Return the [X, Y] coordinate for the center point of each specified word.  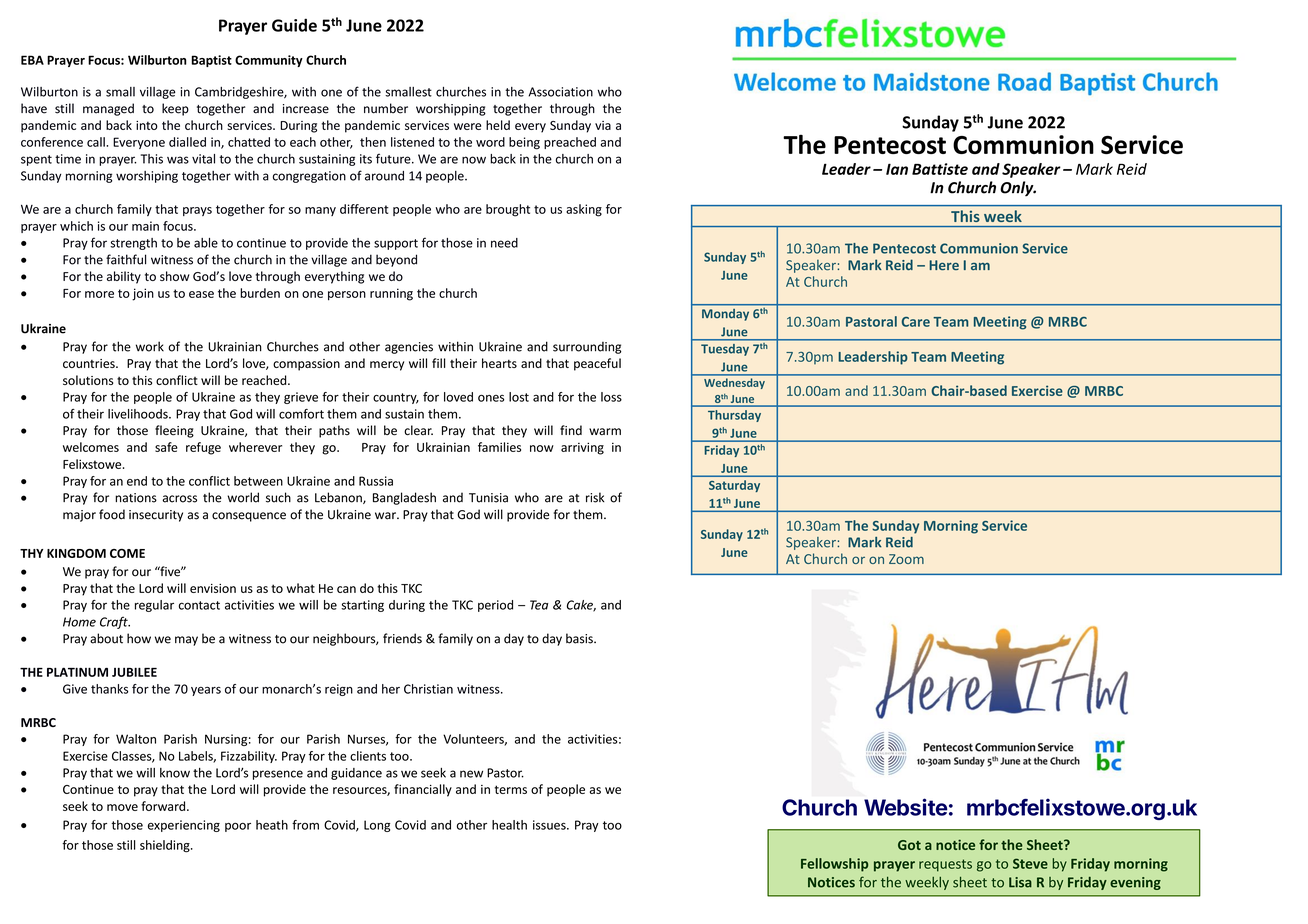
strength [133, 244]
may [186, 641]
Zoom [906, 559]
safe [166, 447]
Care [916, 322]
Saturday [734, 486]
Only [1018, 188]
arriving [582, 448]
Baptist [211, 61]
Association [561, 92]
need [504, 243]
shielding [166, 846]
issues [550, 825]
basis [580, 638]
